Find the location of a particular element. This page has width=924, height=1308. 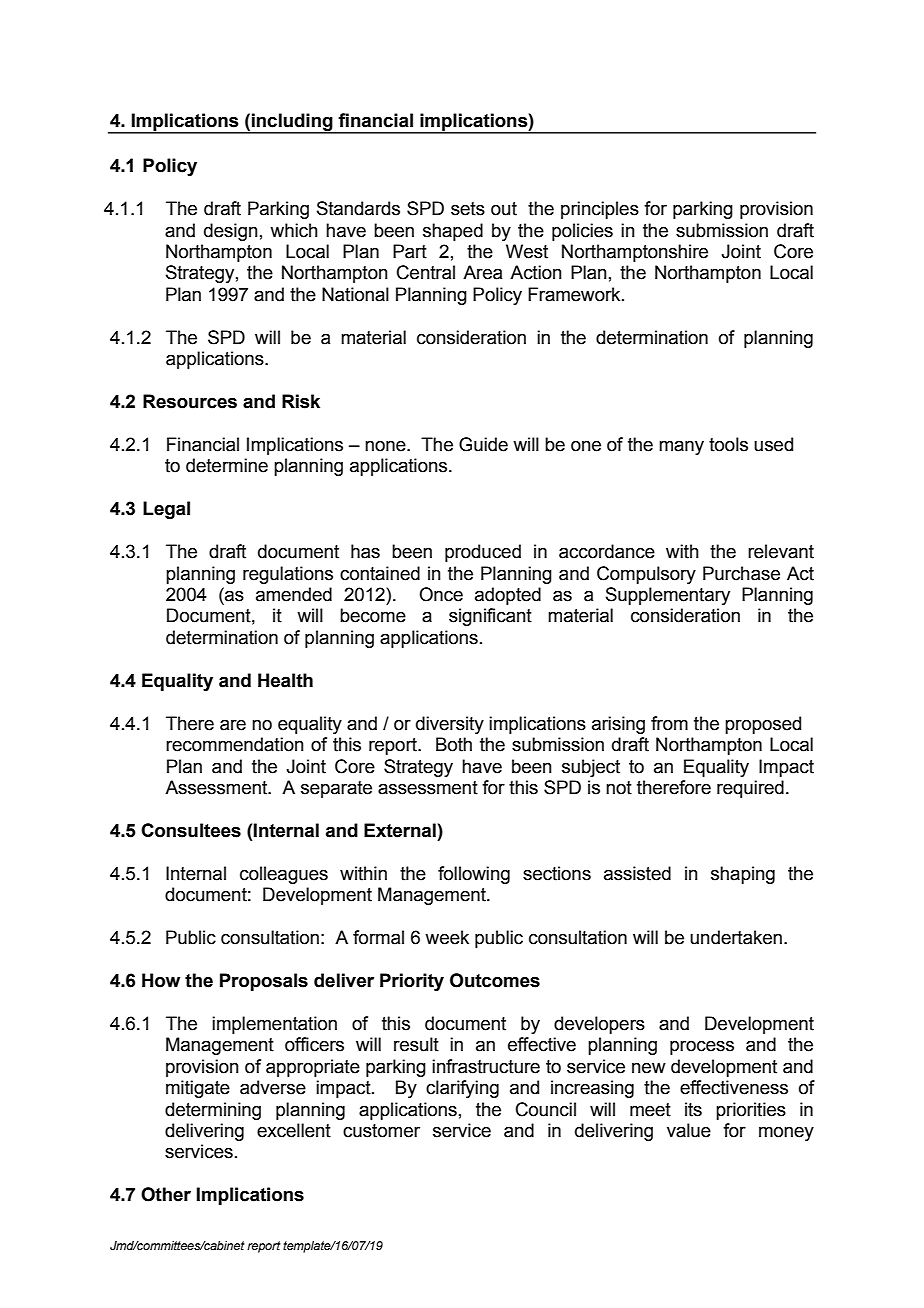

principles is located at coordinates (600, 210).
